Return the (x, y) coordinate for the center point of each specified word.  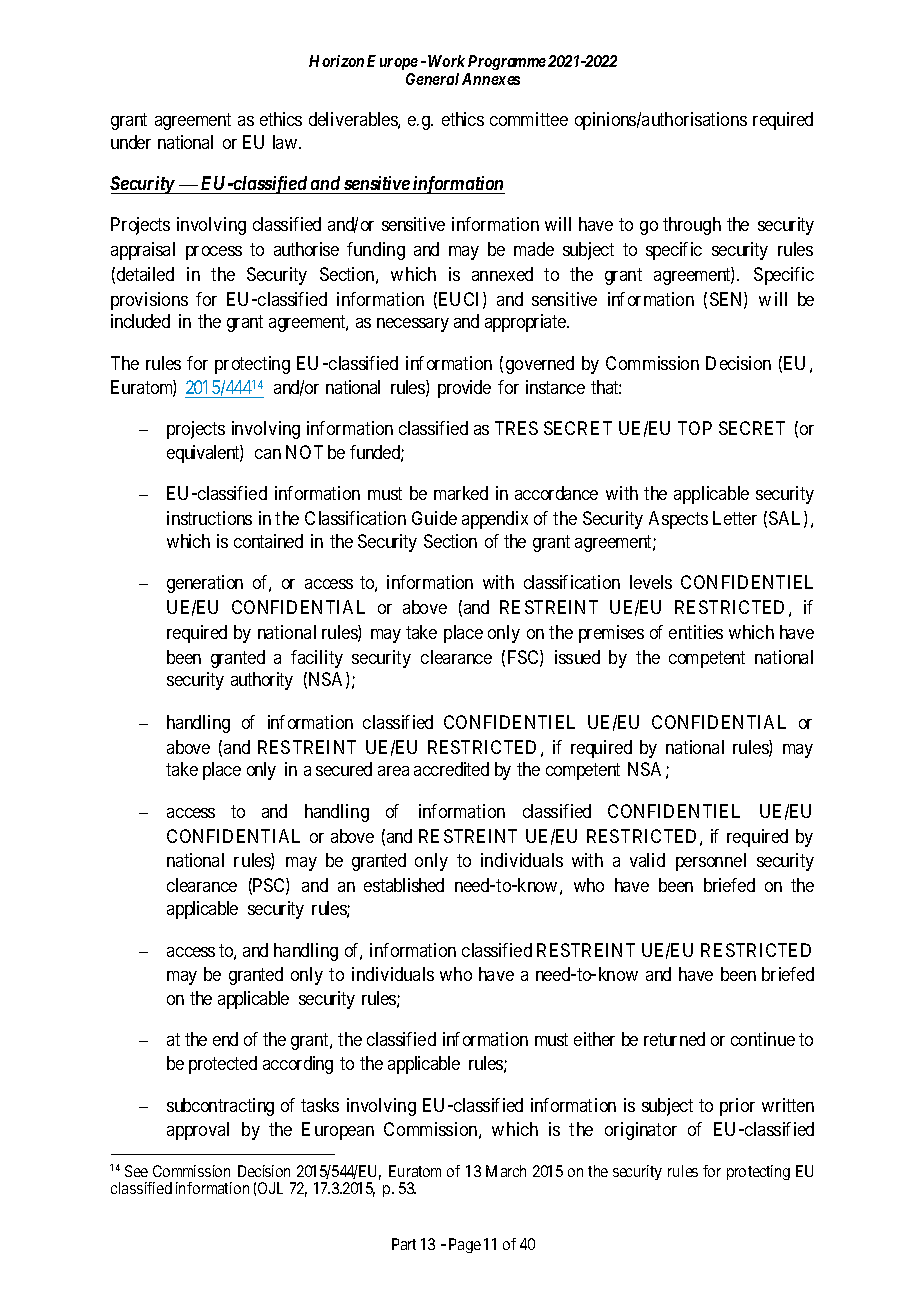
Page (465, 1245)
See (136, 1171)
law (286, 142)
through (692, 226)
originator (641, 1131)
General (432, 79)
